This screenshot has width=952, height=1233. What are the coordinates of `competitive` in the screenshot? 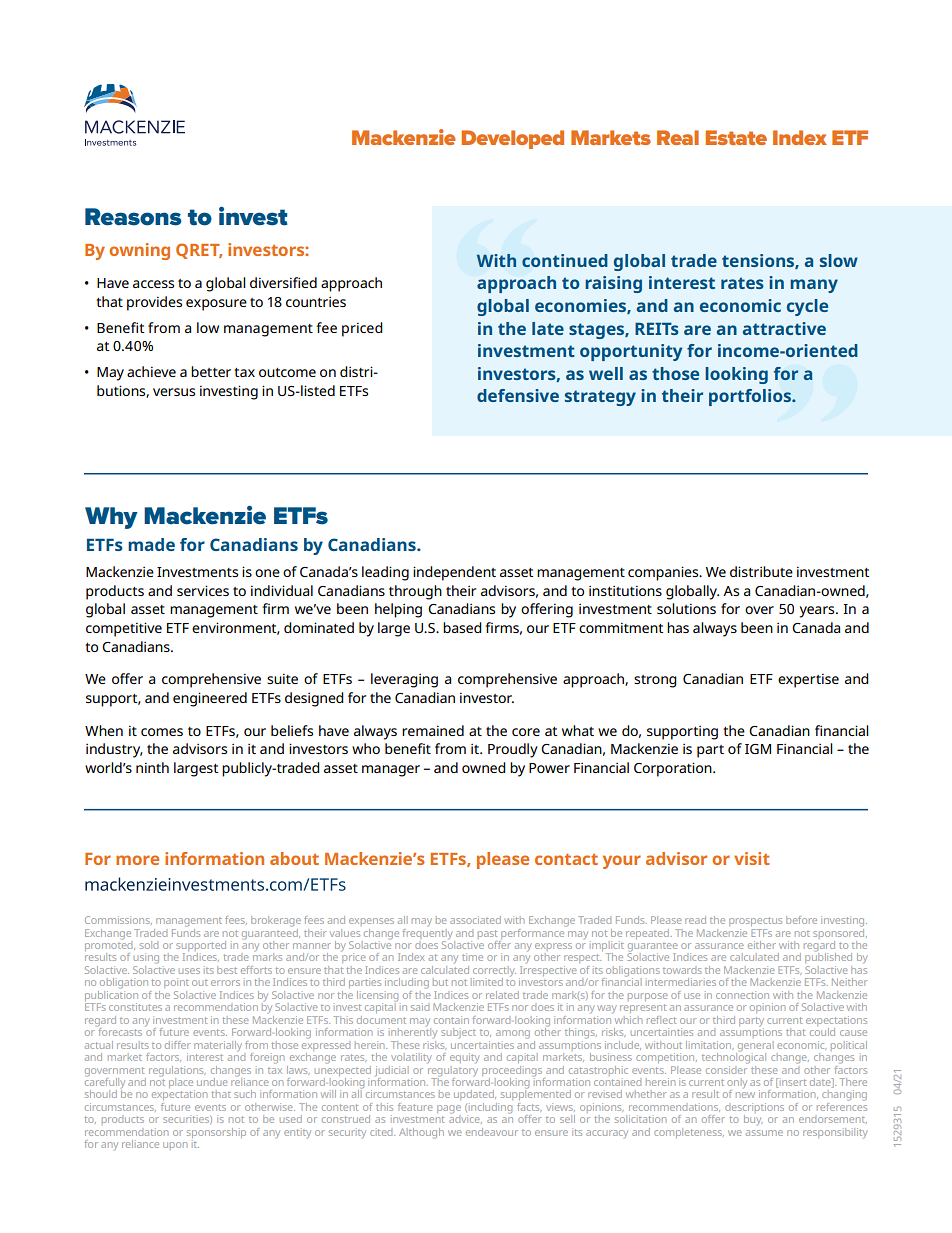 It's located at (124, 629).
